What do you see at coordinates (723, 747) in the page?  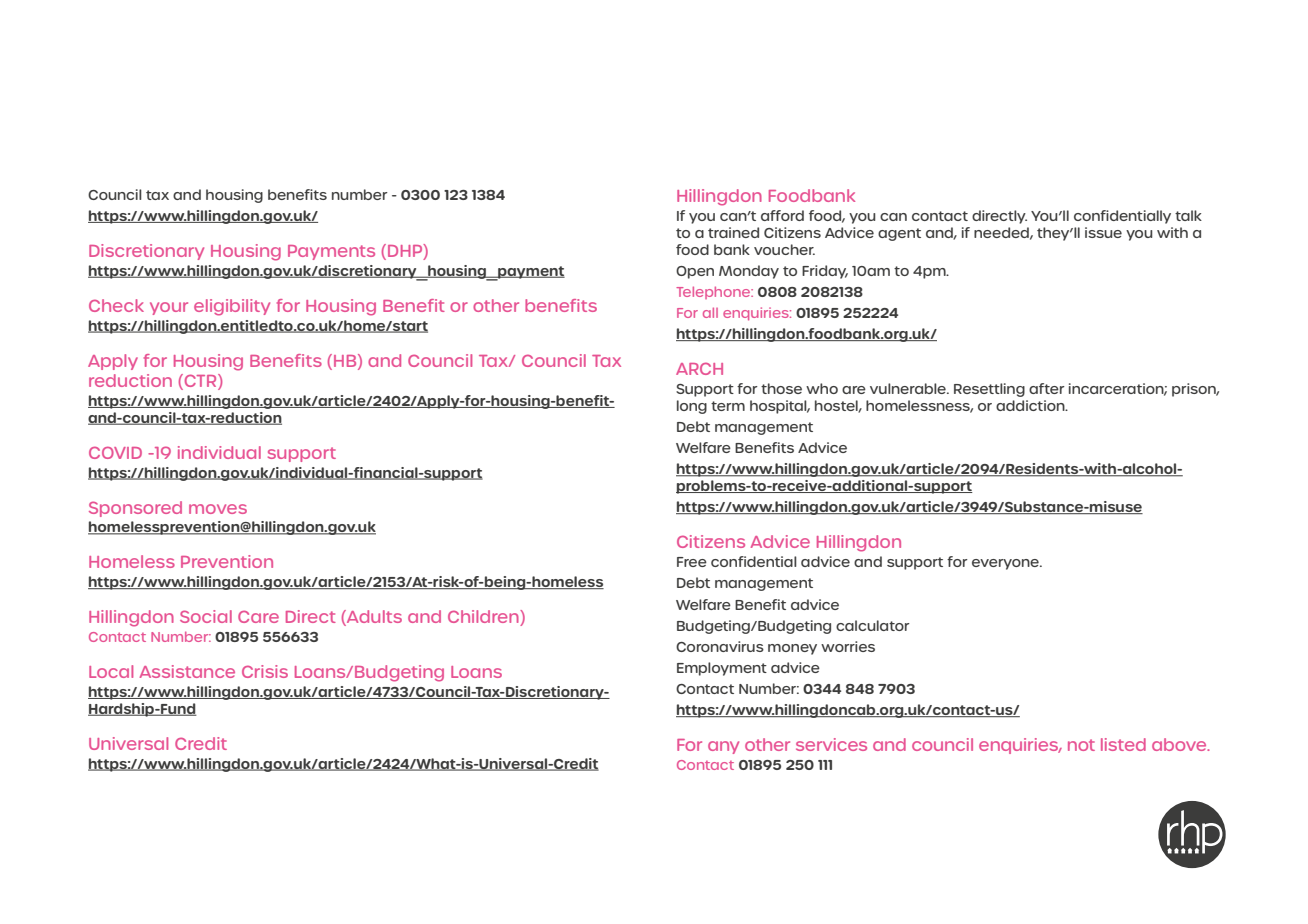 I see `any` at bounding box center [723, 747].
